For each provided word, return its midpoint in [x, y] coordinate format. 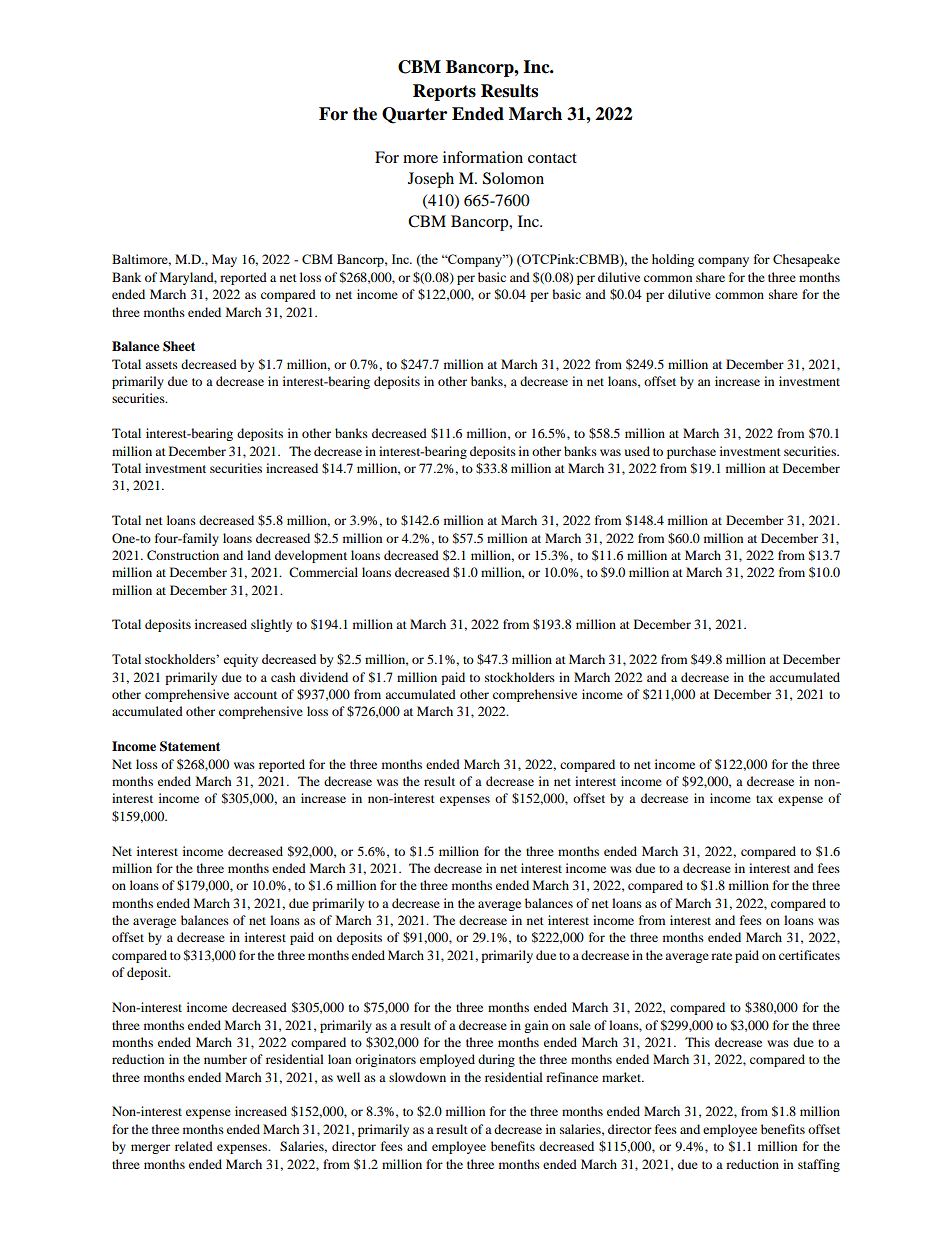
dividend [324, 677]
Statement [190, 746]
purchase [691, 452]
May [224, 260]
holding [673, 260]
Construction [183, 555]
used [637, 451]
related [194, 1146]
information [483, 157]
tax [764, 799]
